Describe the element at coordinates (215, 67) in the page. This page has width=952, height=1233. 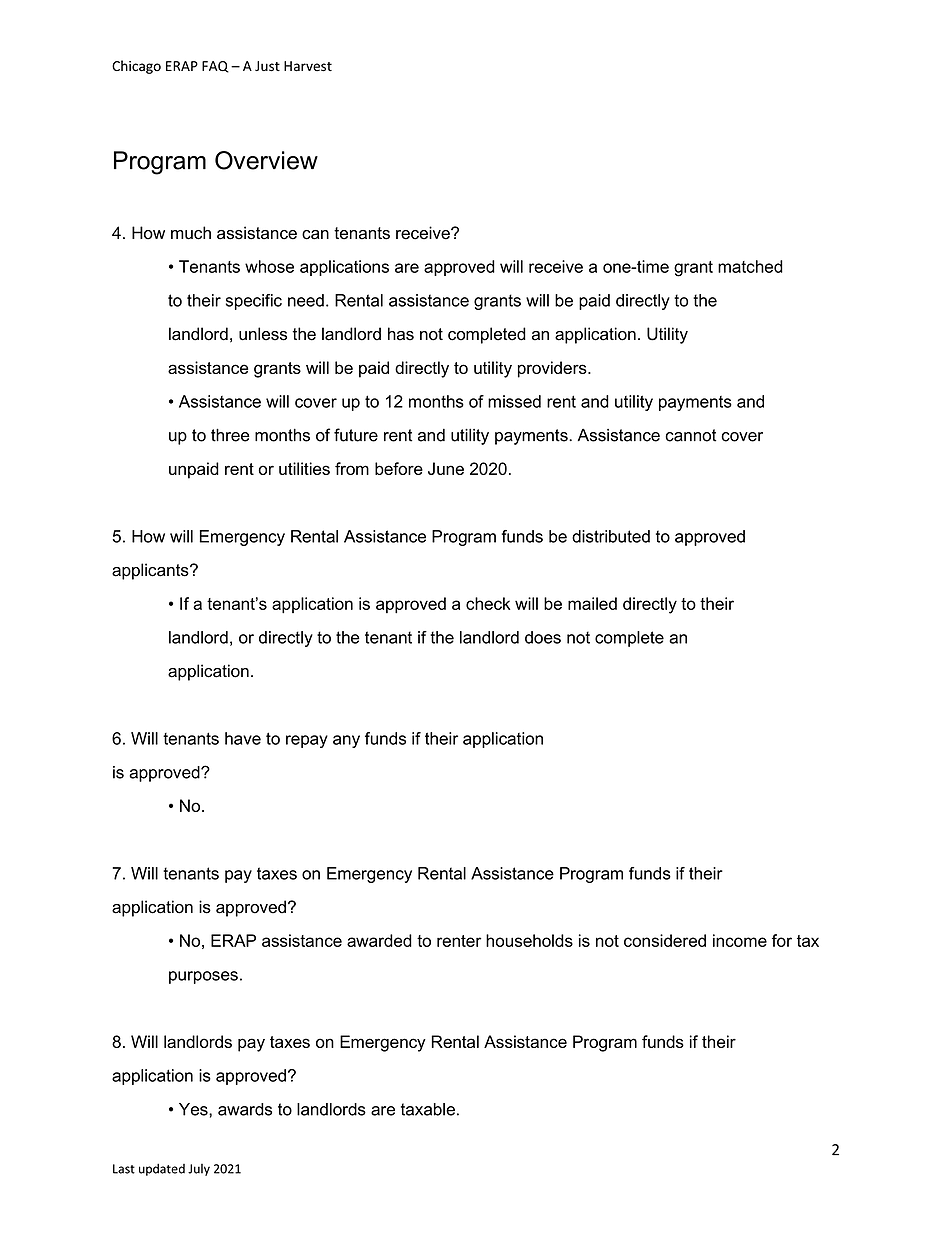
I see `FAQ` at that location.
